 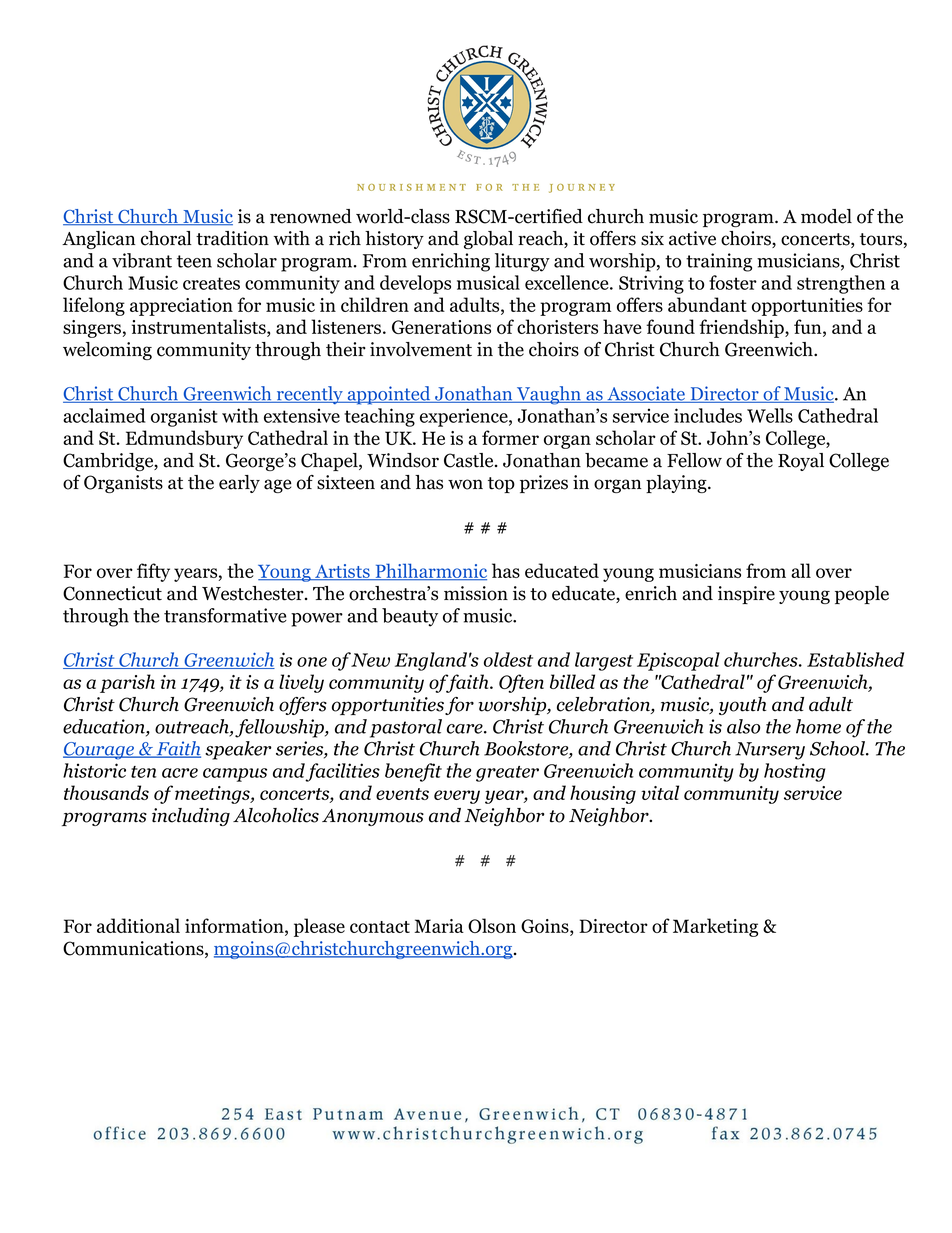 What do you see at coordinates (855, 659) in the screenshot?
I see `Established` at bounding box center [855, 659].
